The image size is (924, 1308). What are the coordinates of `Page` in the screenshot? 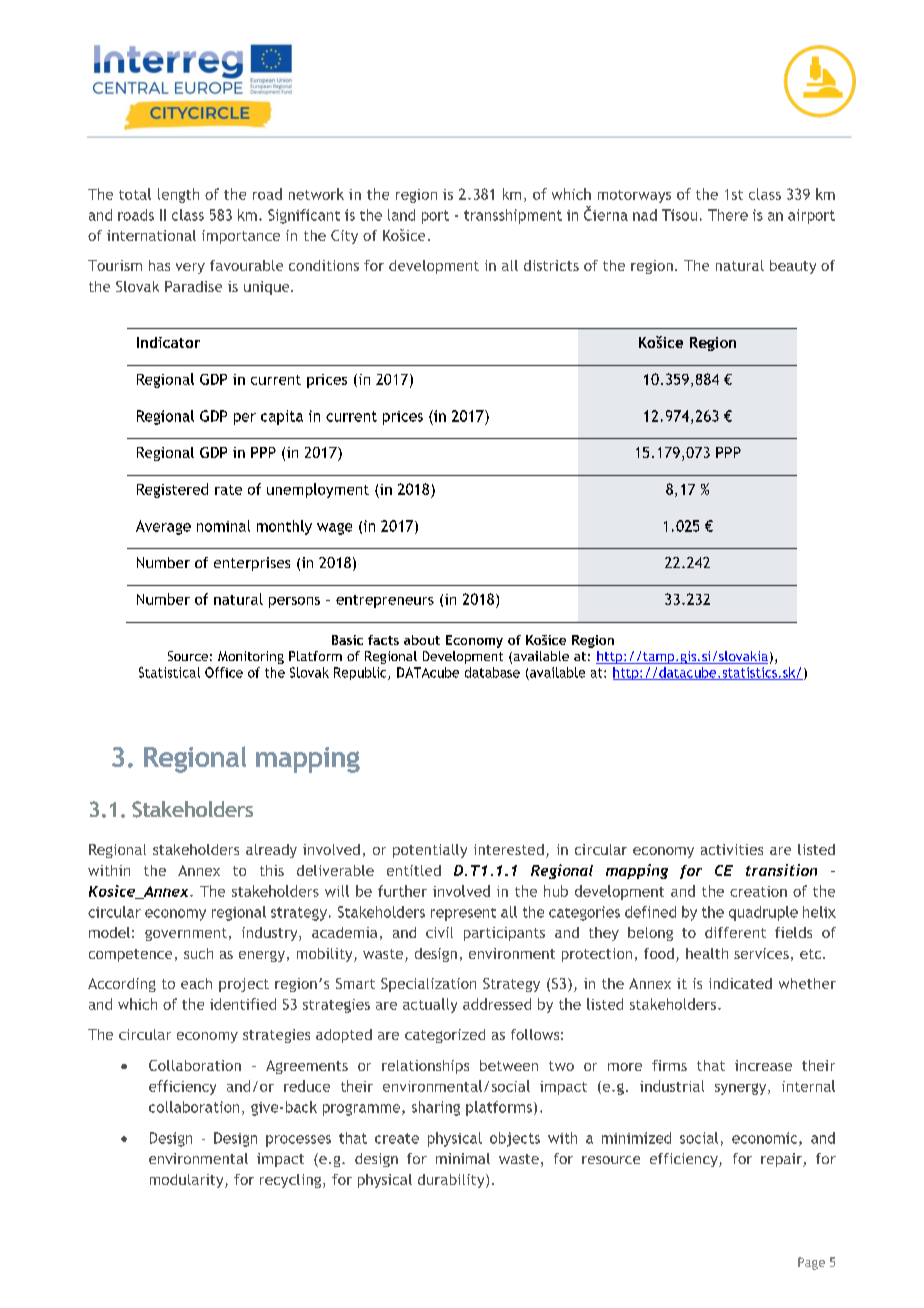 It's located at (811, 1263).
